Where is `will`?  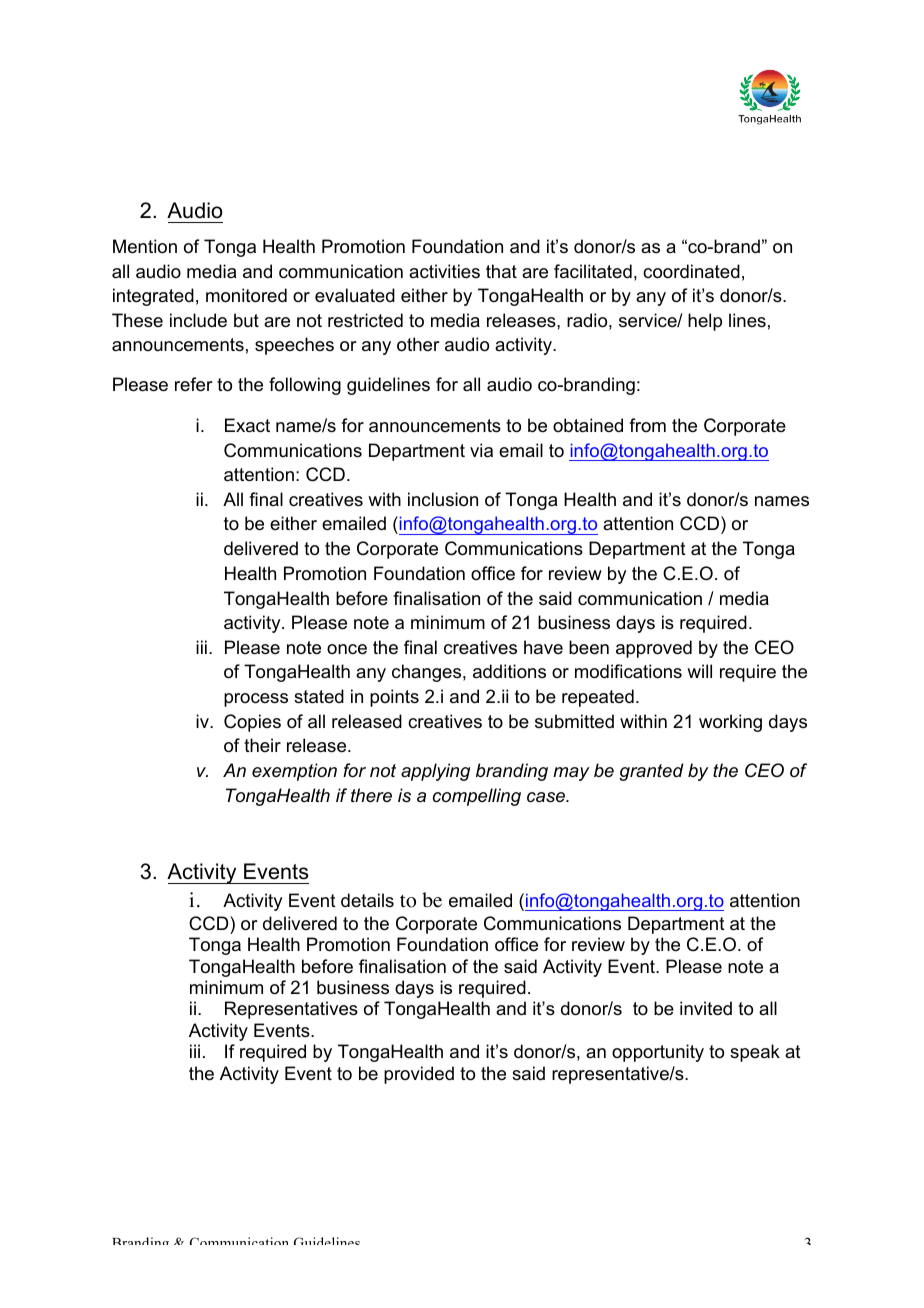
will is located at coordinates (699, 671).
